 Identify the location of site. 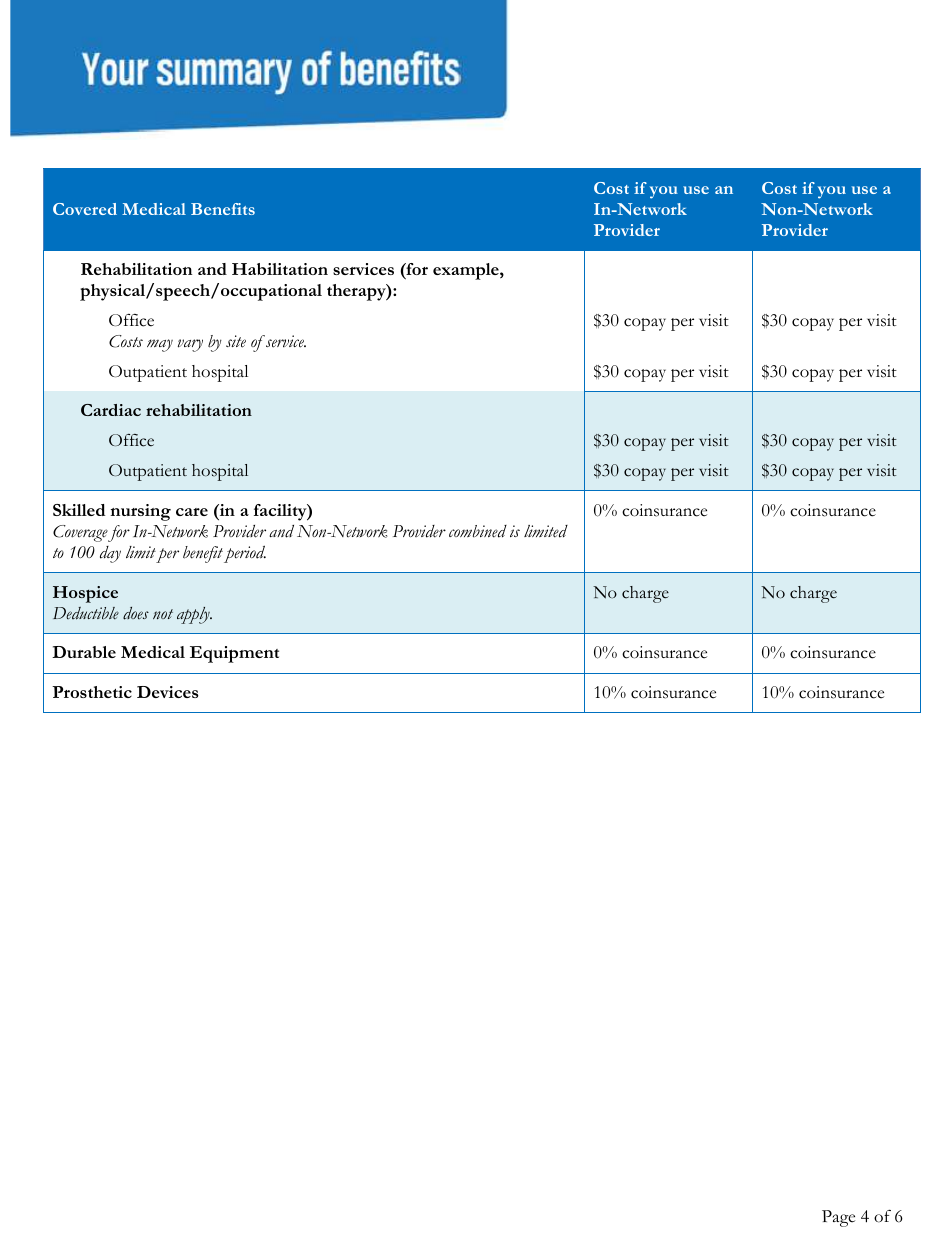
(236, 341).
